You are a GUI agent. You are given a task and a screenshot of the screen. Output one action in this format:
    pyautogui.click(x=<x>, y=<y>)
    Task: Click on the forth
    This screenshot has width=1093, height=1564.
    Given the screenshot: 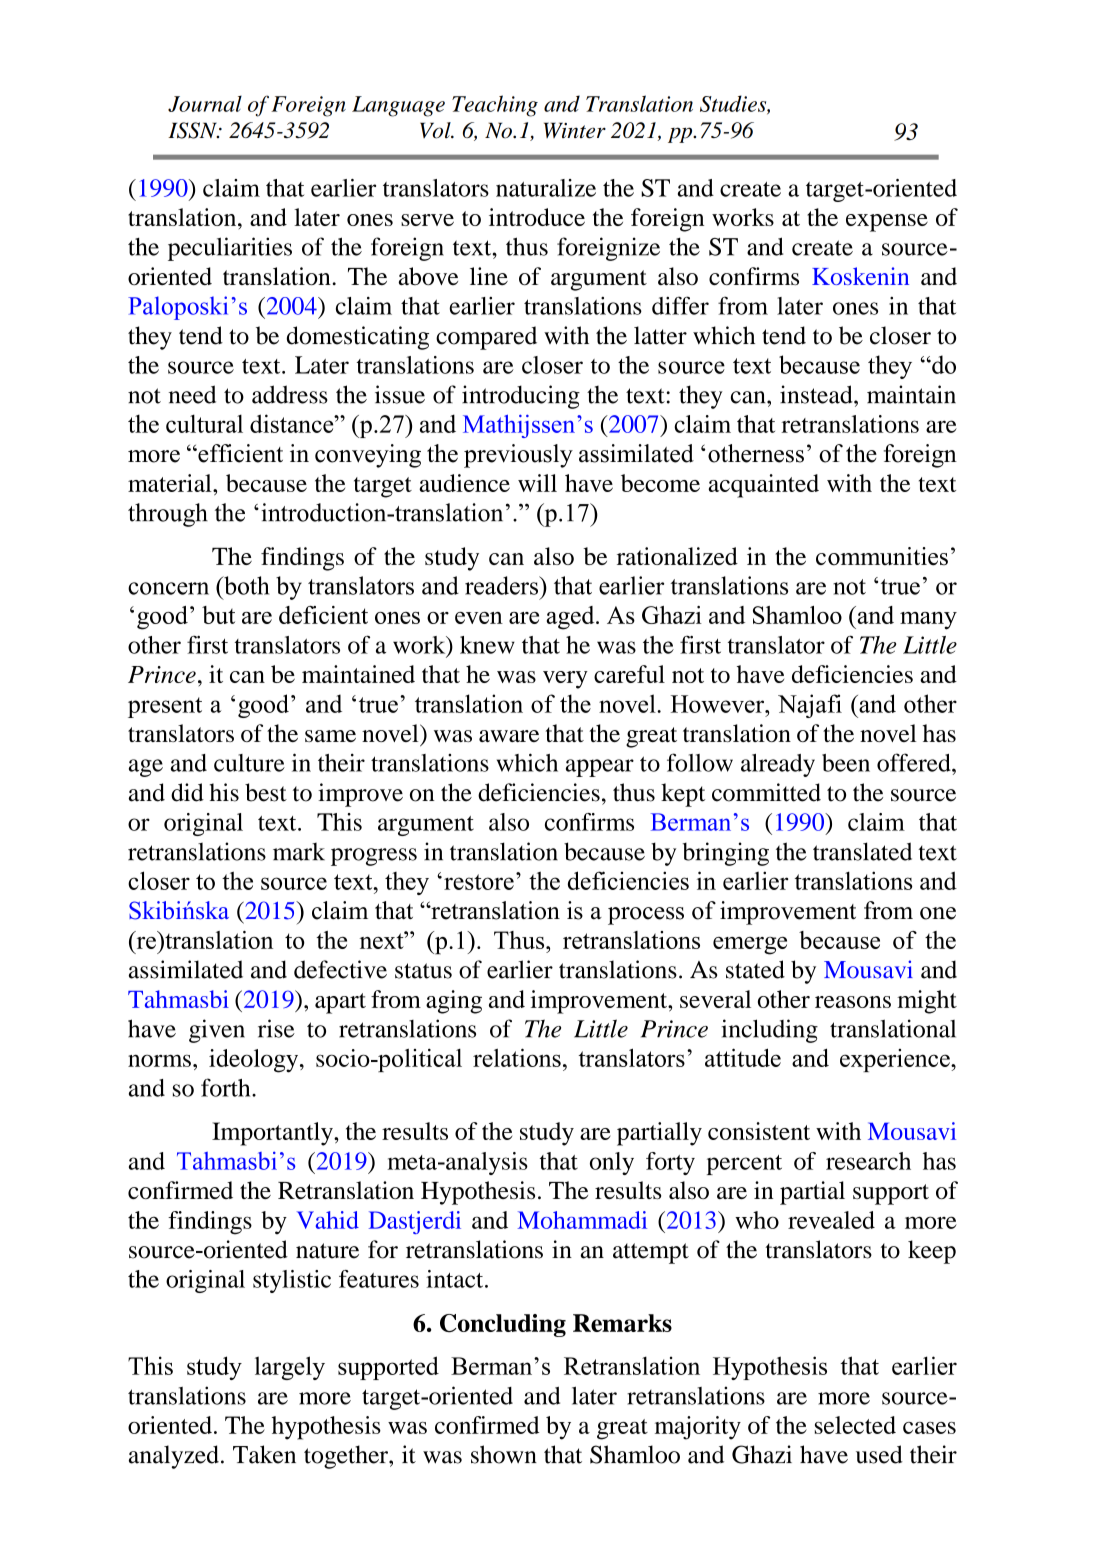 What is the action you would take?
    pyautogui.click(x=227, y=1087)
